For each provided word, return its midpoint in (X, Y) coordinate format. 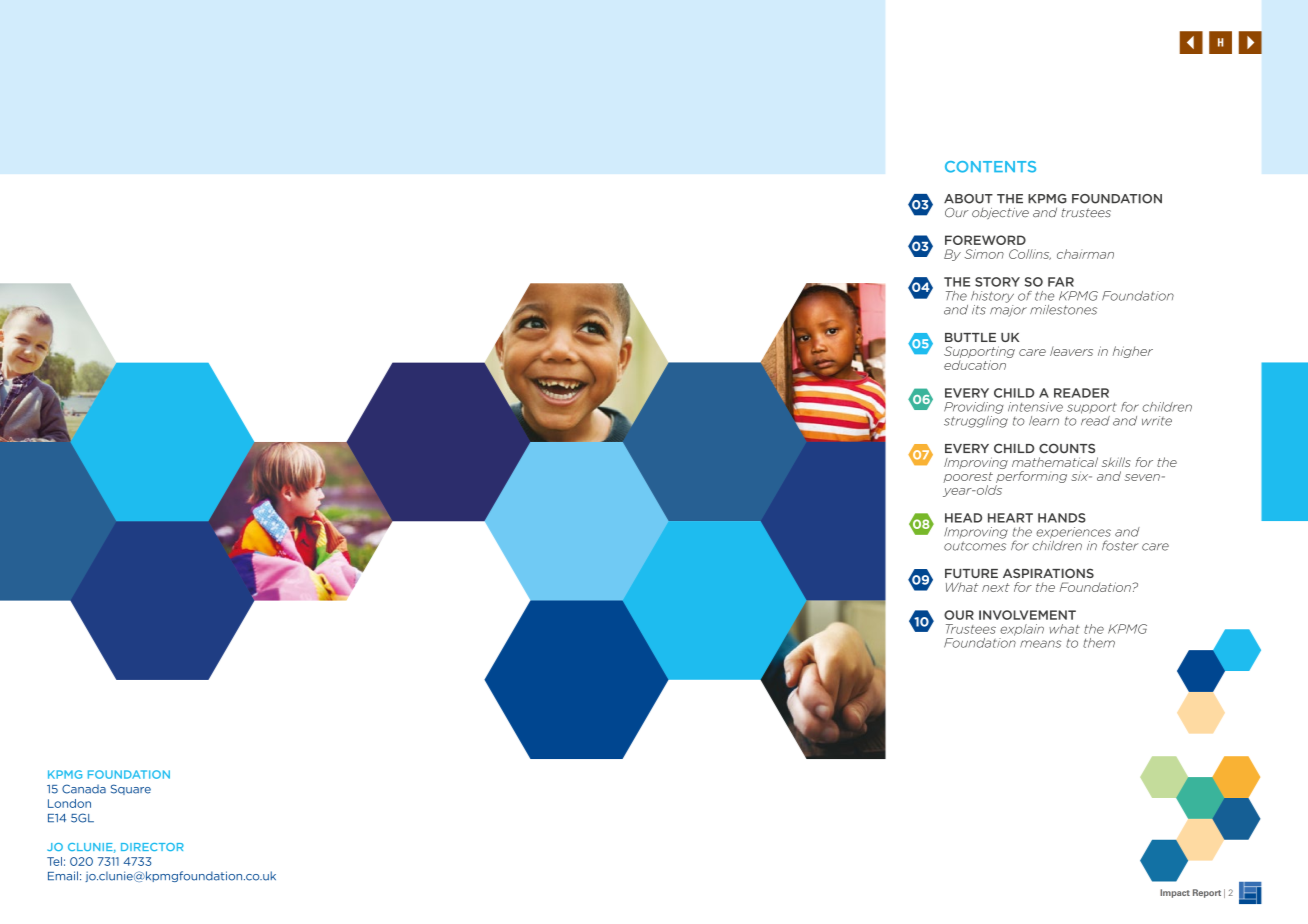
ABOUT (968, 199)
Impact (1175, 893)
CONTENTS (990, 167)
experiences (1073, 534)
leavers (1071, 351)
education (975, 365)
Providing (974, 408)
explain (1022, 630)
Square (131, 789)
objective (1000, 213)
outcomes (975, 546)
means (1040, 644)
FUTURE (971, 573)
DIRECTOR (152, 847)
